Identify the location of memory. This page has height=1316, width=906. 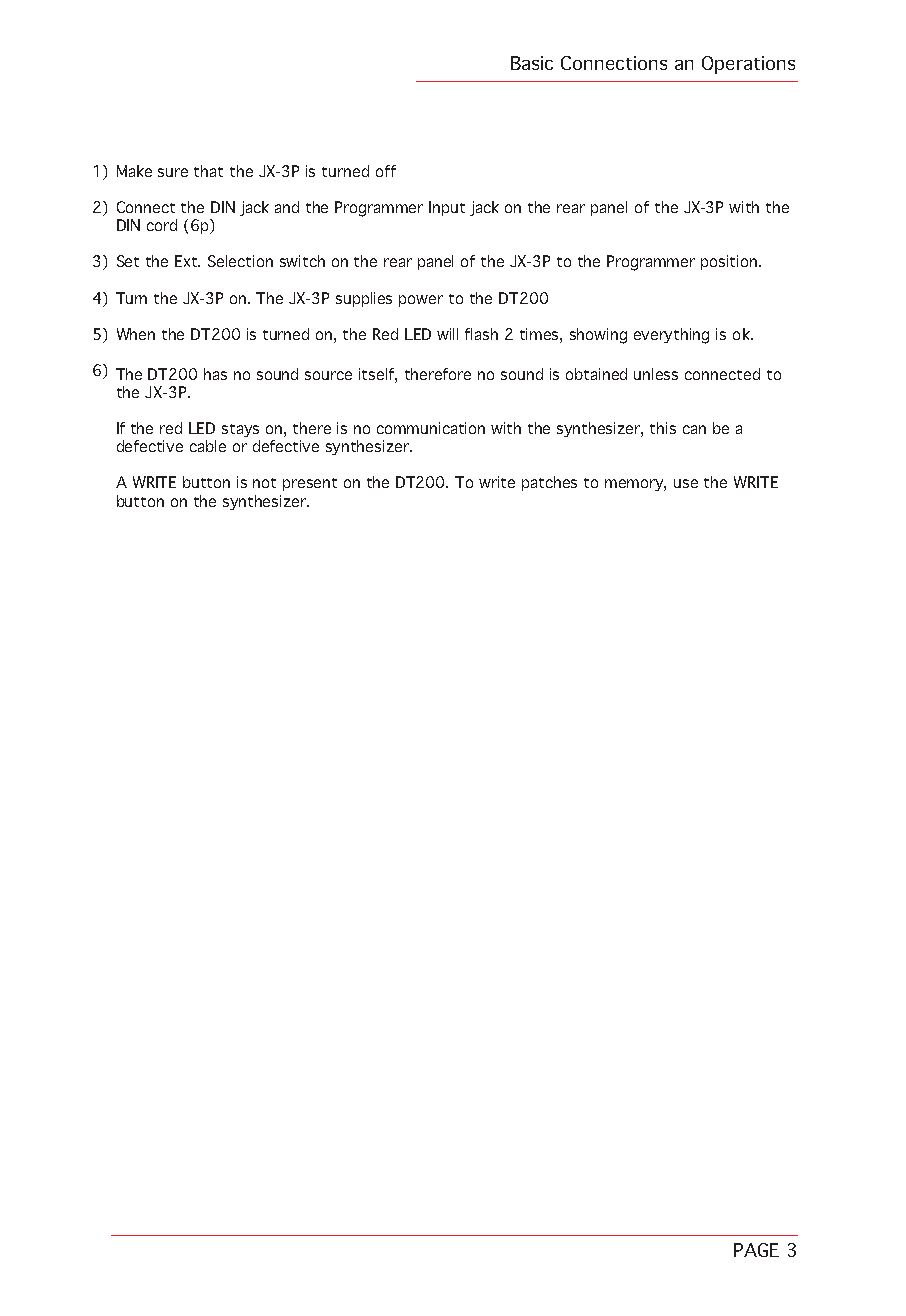
(635, 485).
